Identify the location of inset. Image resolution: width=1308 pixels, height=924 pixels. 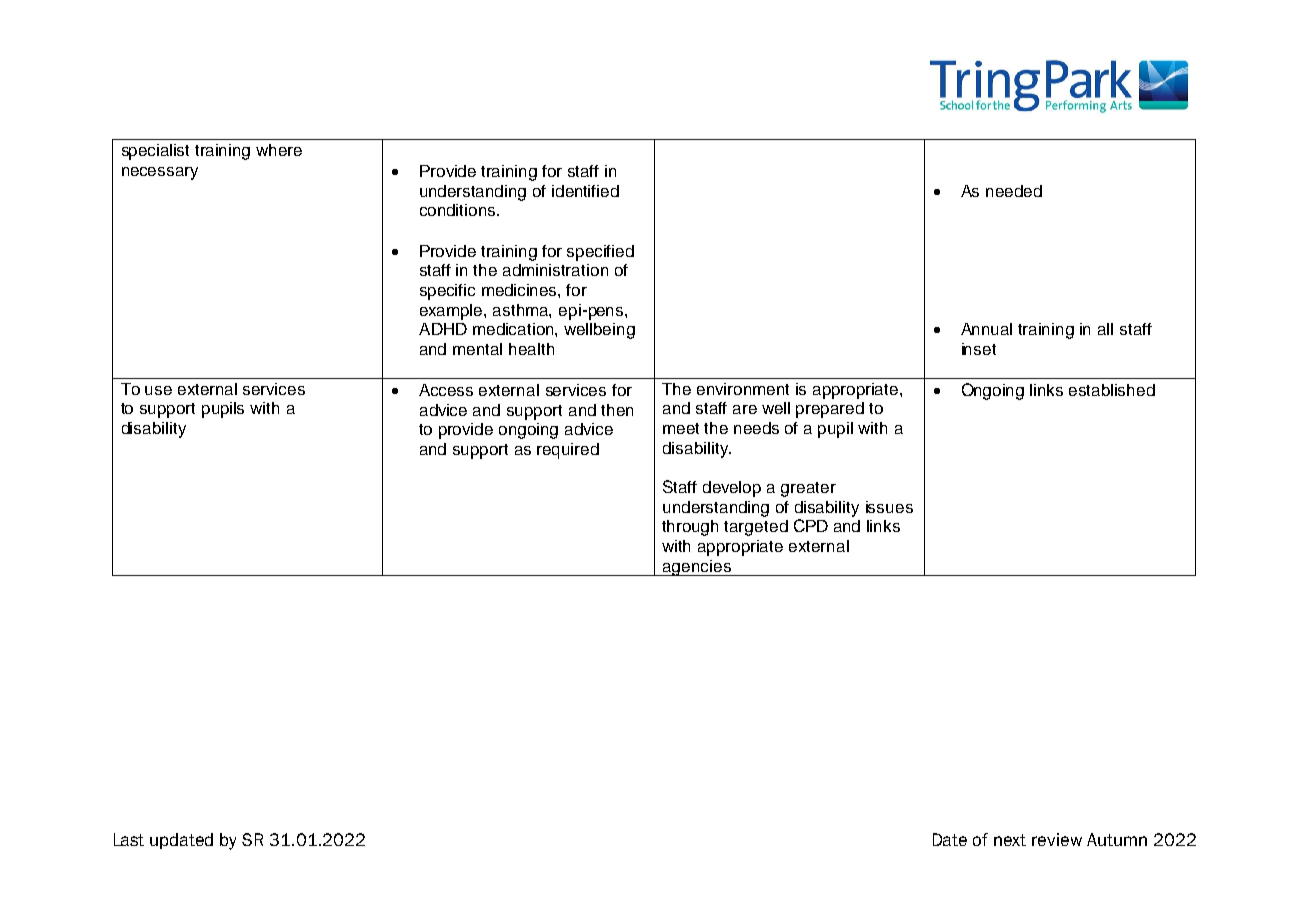
(979, 349).
